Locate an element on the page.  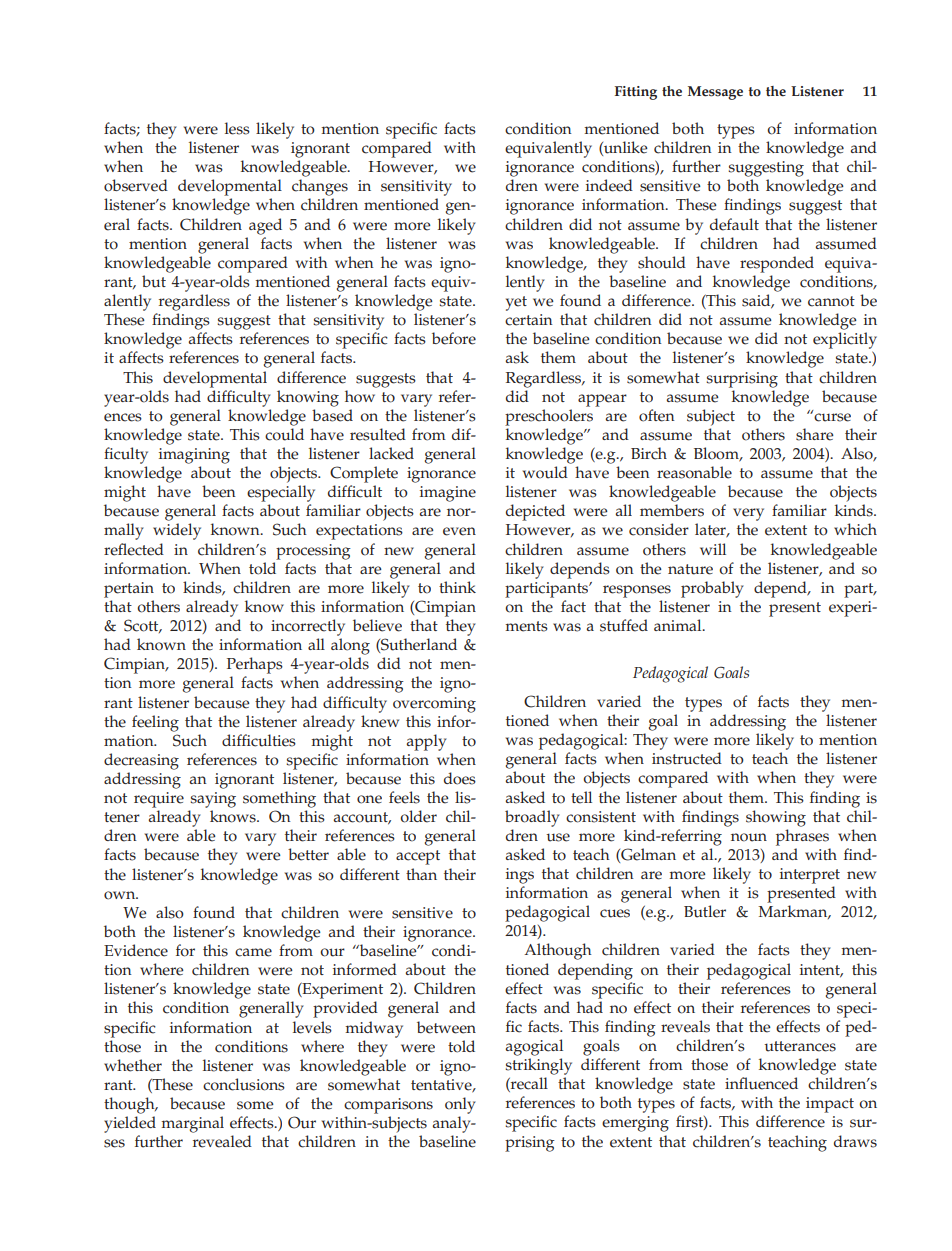
indeed is located at coordinates (609, 185).
